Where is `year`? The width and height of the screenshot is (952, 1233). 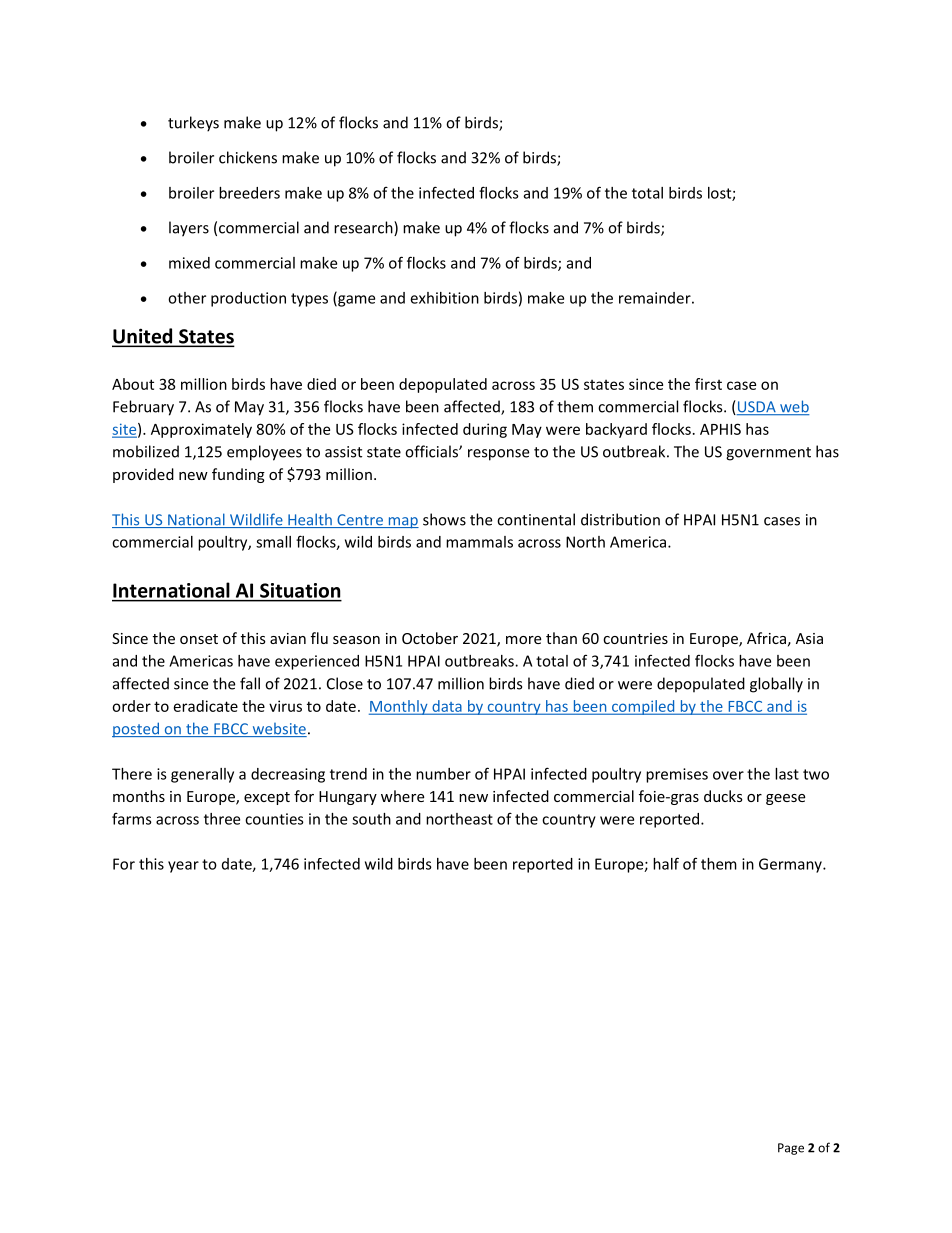
year is located at coordinates (183, 867).
